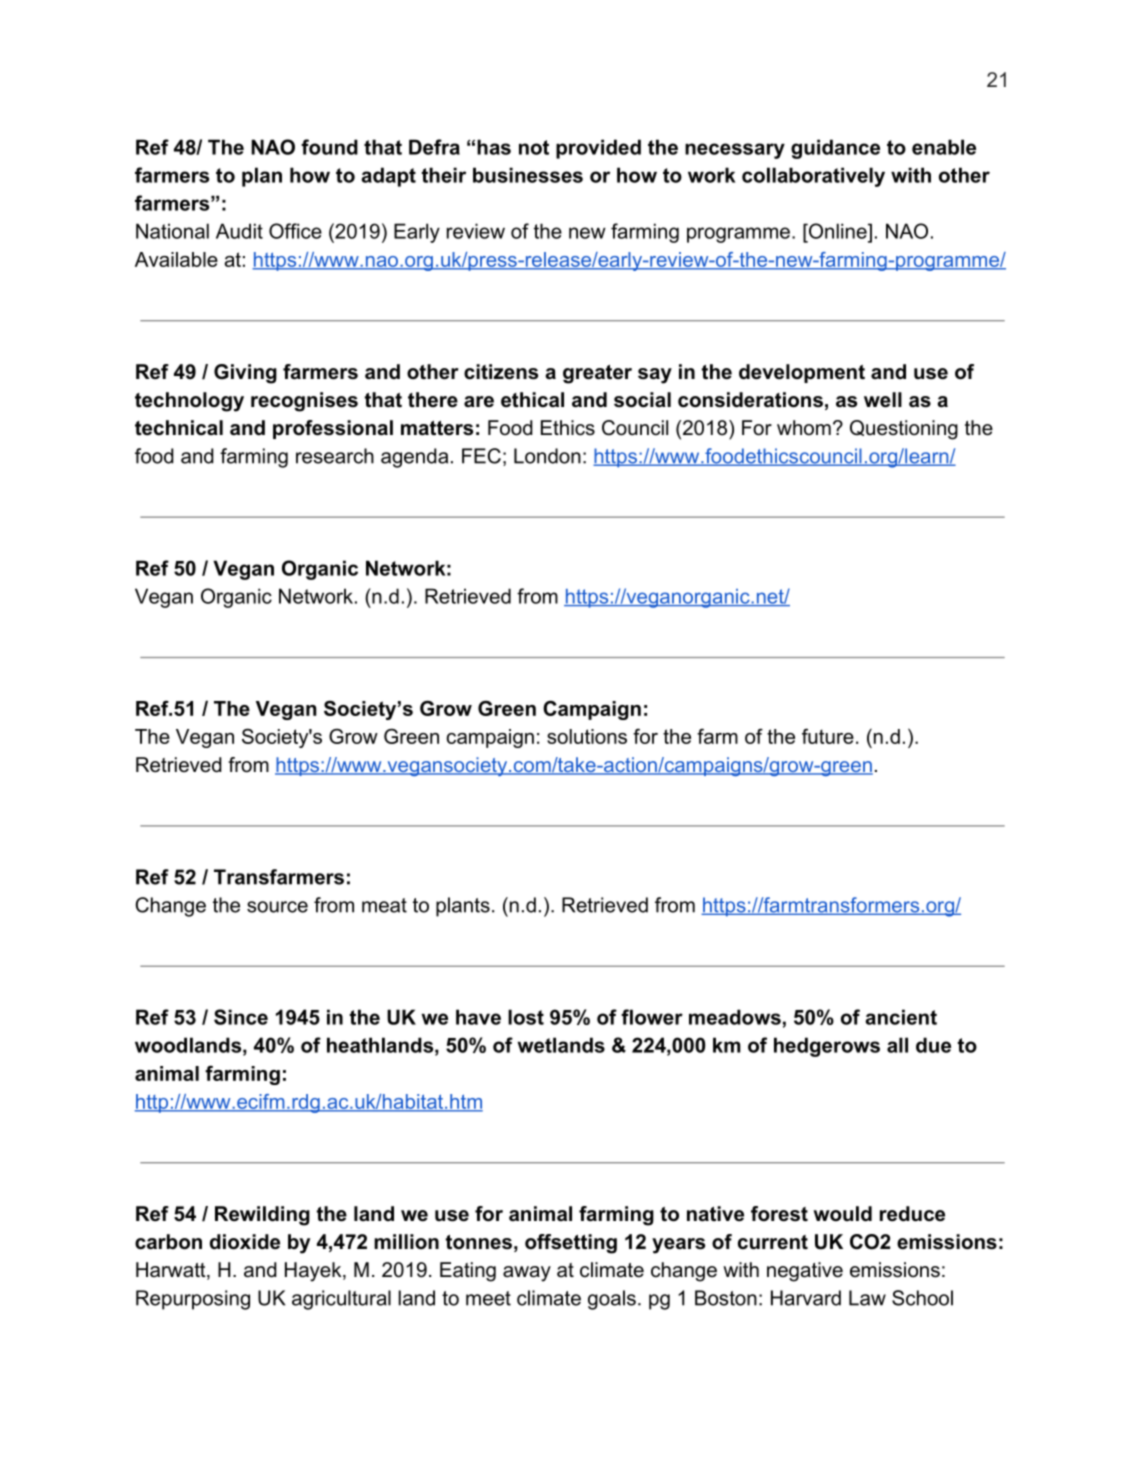 This document has width=1145, height=1482. What do you see at coordinates (547, 456) in the document?
I see `London` at bounding box center [547, 456].
